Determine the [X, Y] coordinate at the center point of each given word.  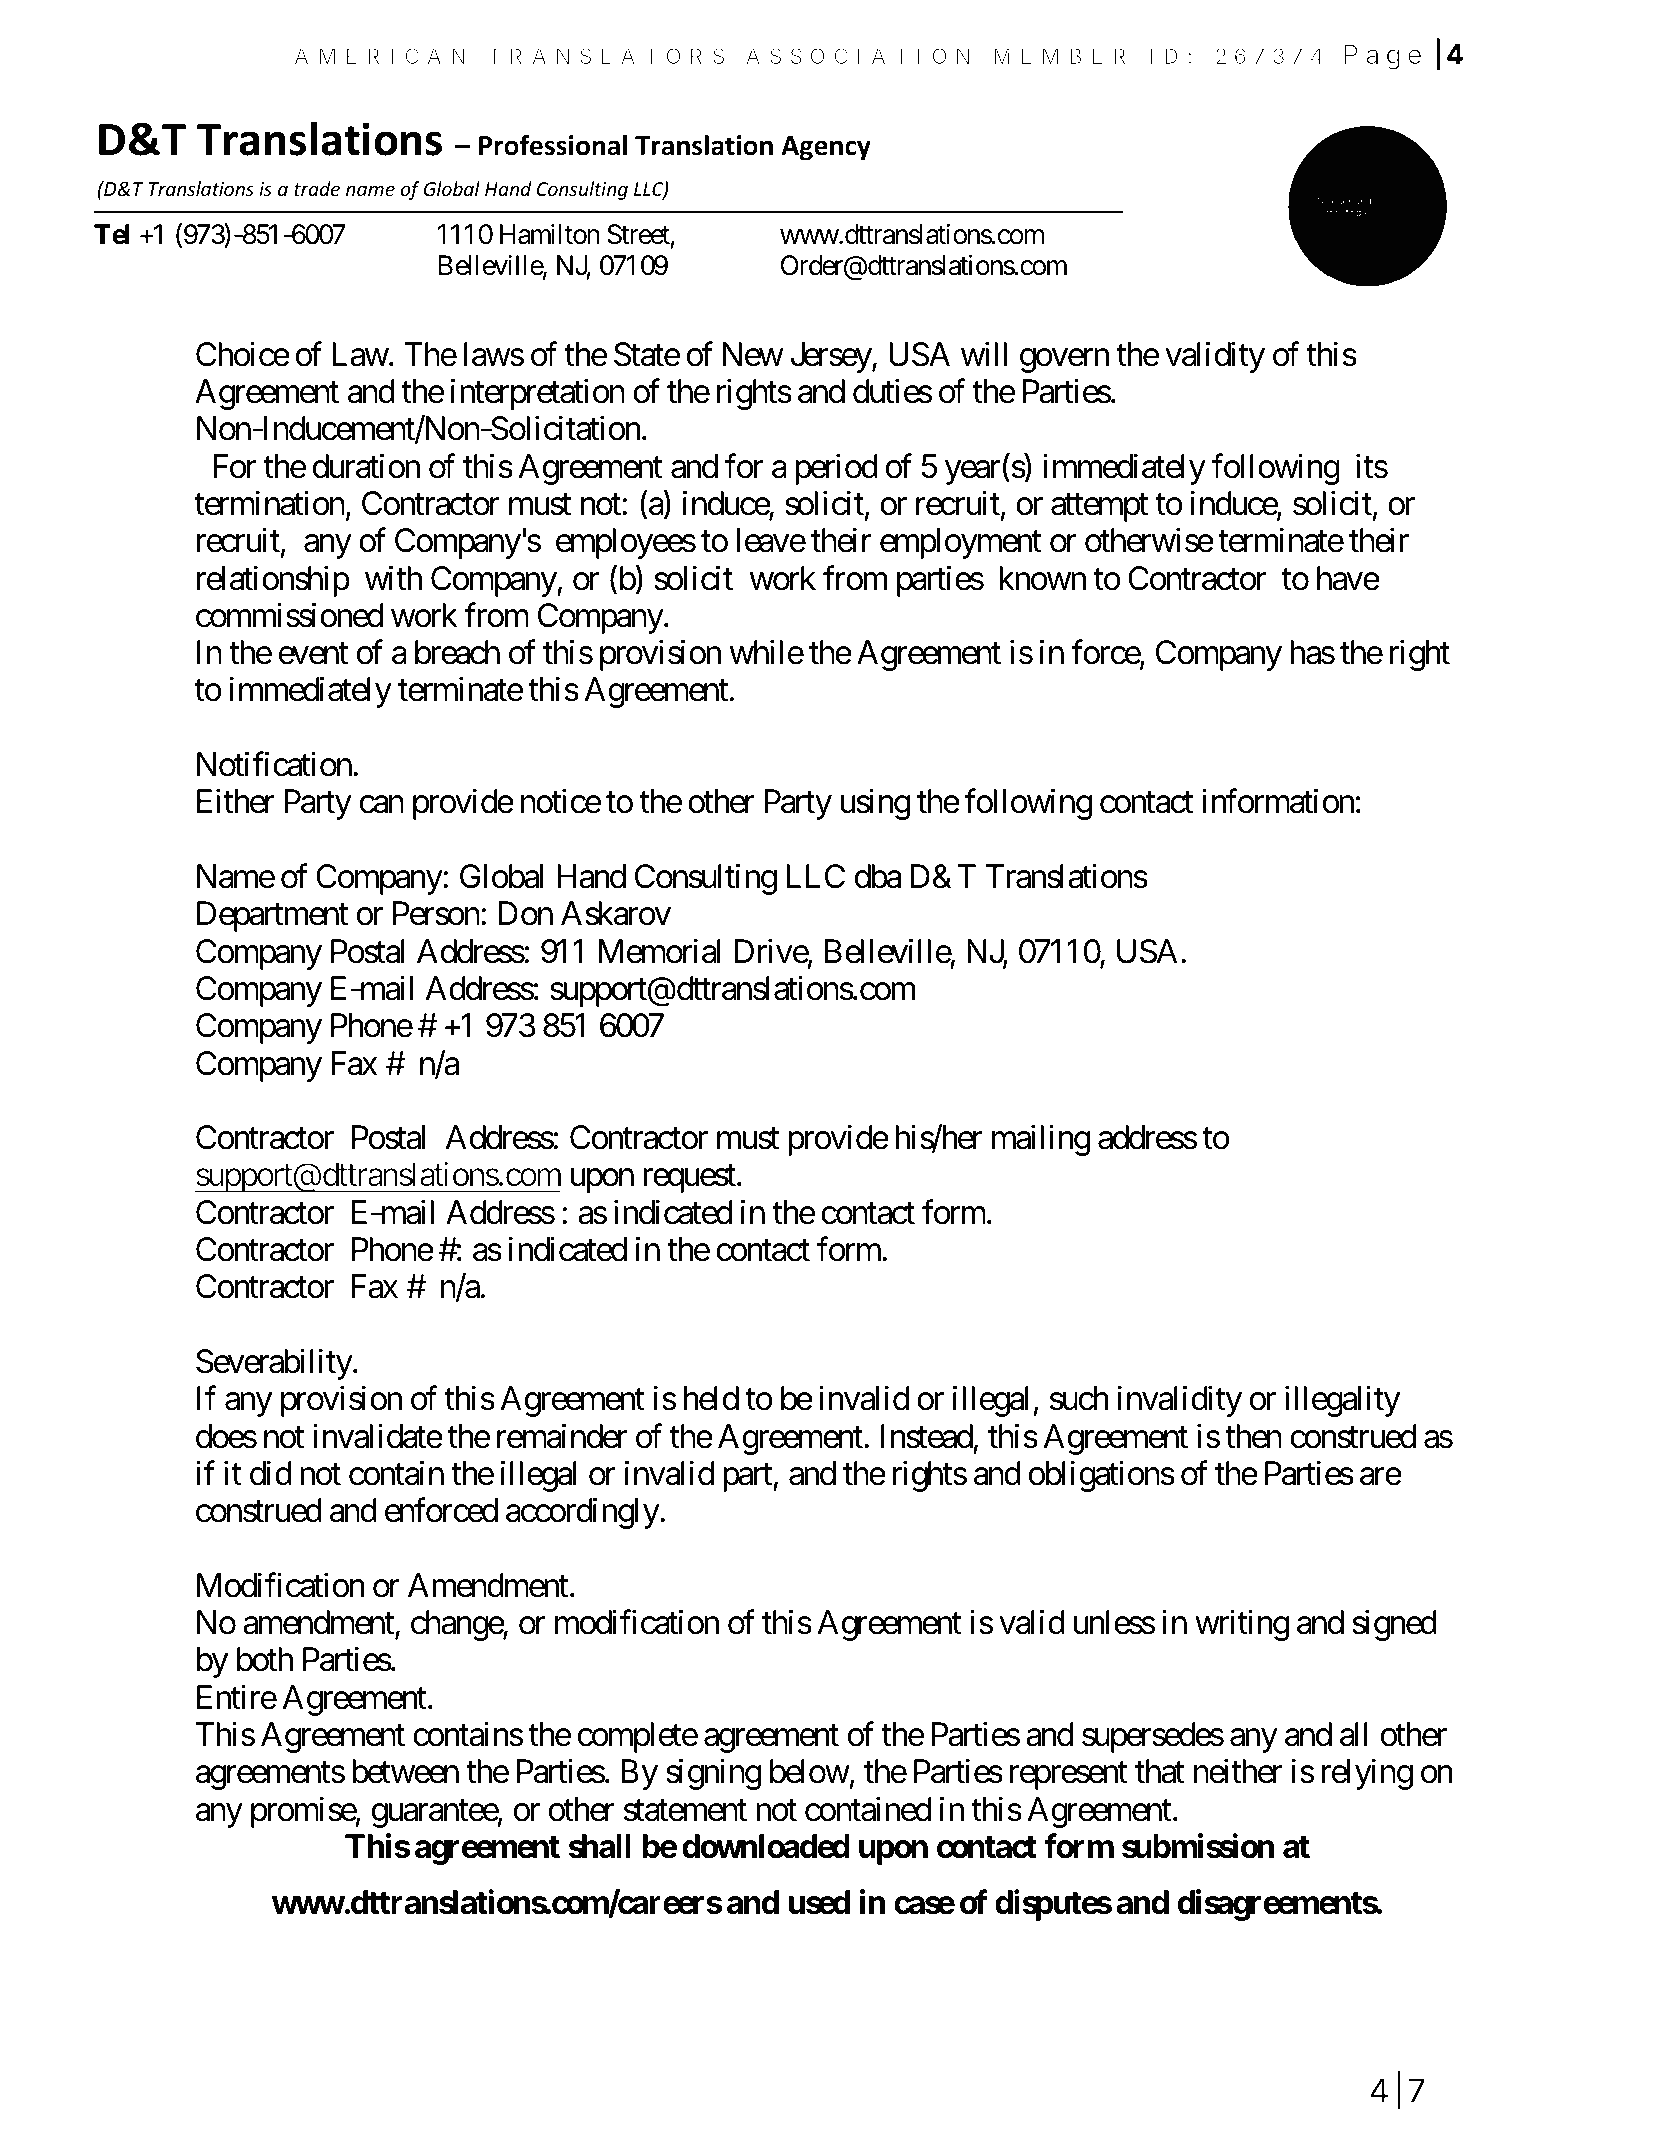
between [405, 1771]
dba [878, 876]
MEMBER [1059, 56]
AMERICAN [380, 56]
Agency [826, 148]
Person [436, 914]
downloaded [766, 1846]
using [875, 804]
